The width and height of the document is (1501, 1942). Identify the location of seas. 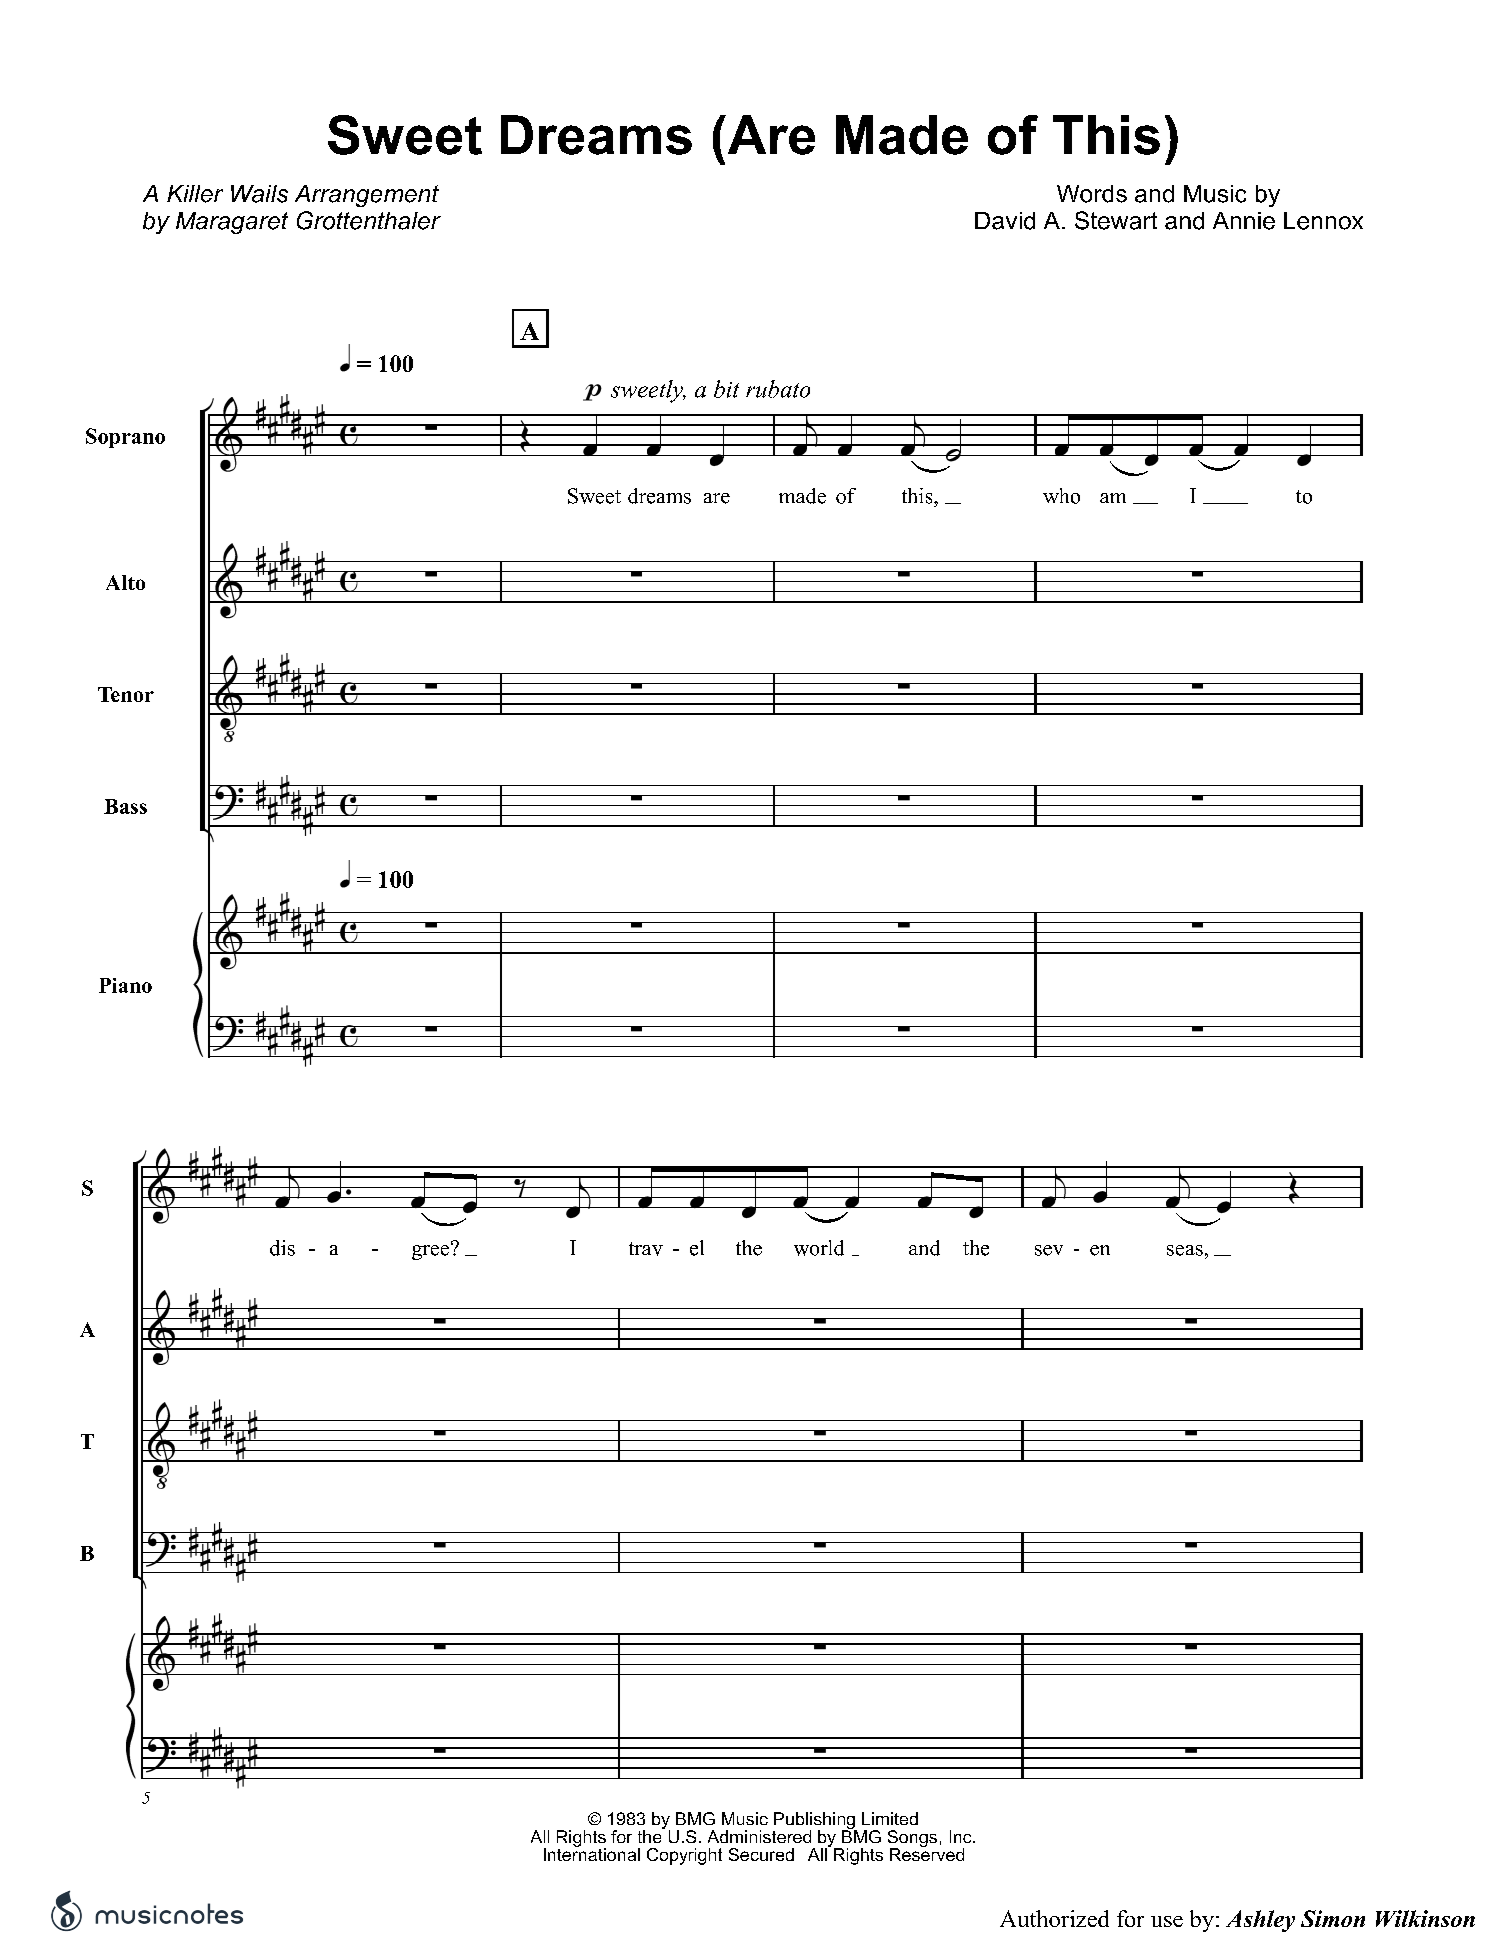
(1185, 1250).
